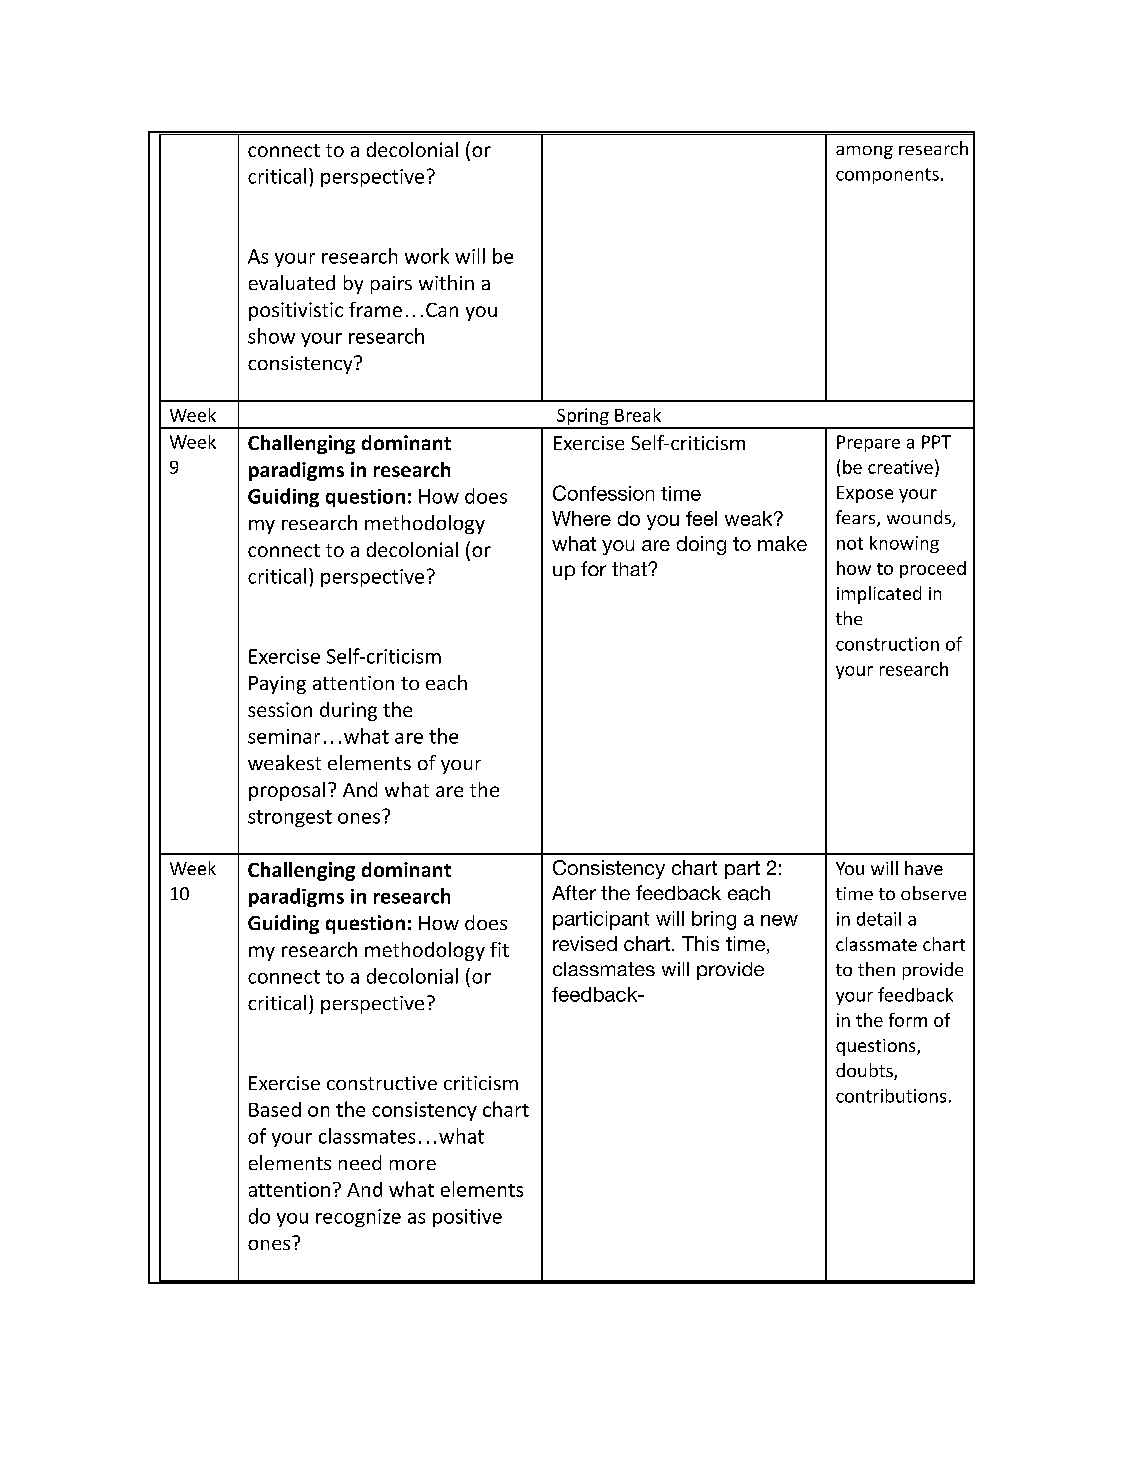 The image size is (1145, 1482). I want to click on within, so click(446, 282).
